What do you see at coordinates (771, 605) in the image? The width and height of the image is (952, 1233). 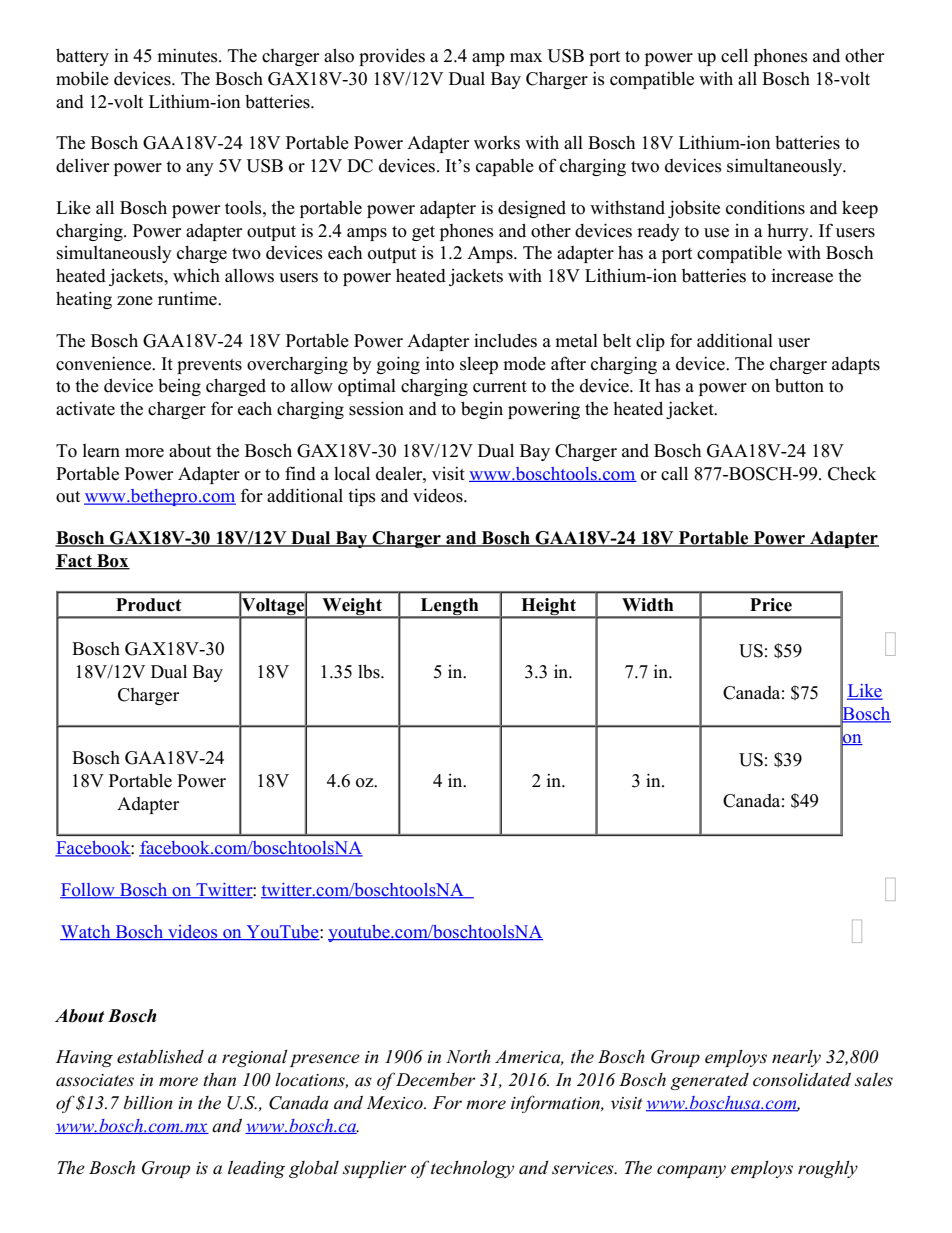 I see `Price` at bounding box center [771, 605].
